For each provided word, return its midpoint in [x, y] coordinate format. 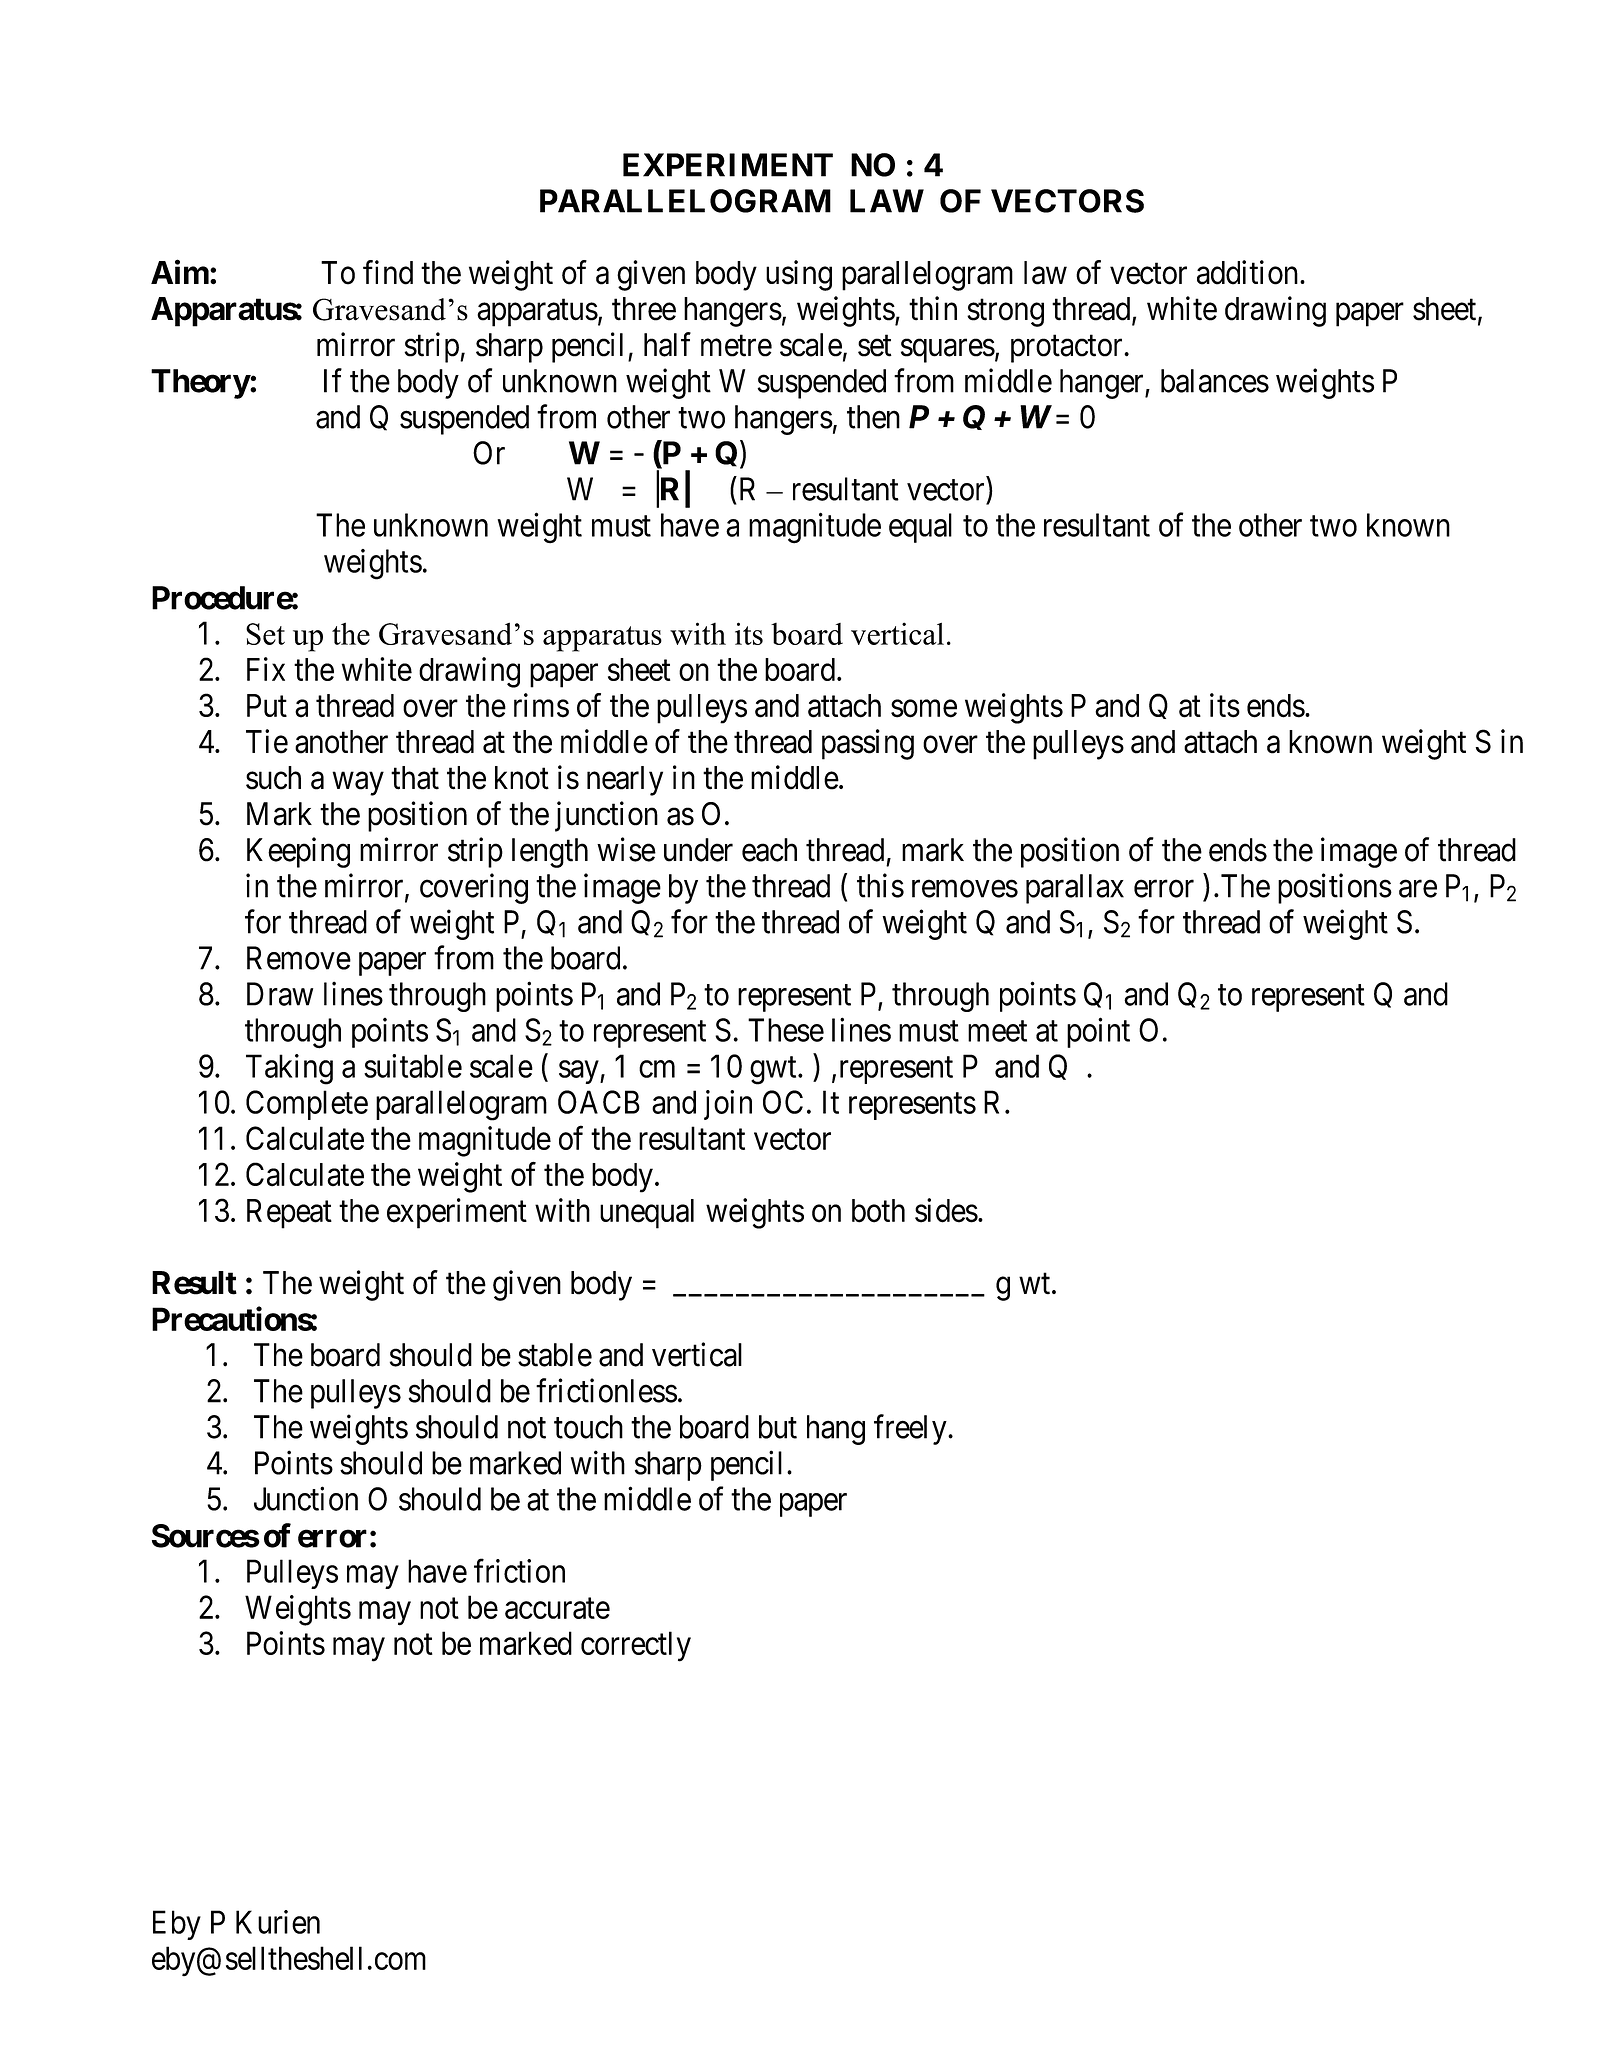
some [924, 709]
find [388, 272]
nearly [625, 781]
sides [946, 1210]
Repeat [289, 1214]
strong [1005, 313]
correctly [636, 1646]
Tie [267, 741]
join [728, 1105]
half [667, 344]
